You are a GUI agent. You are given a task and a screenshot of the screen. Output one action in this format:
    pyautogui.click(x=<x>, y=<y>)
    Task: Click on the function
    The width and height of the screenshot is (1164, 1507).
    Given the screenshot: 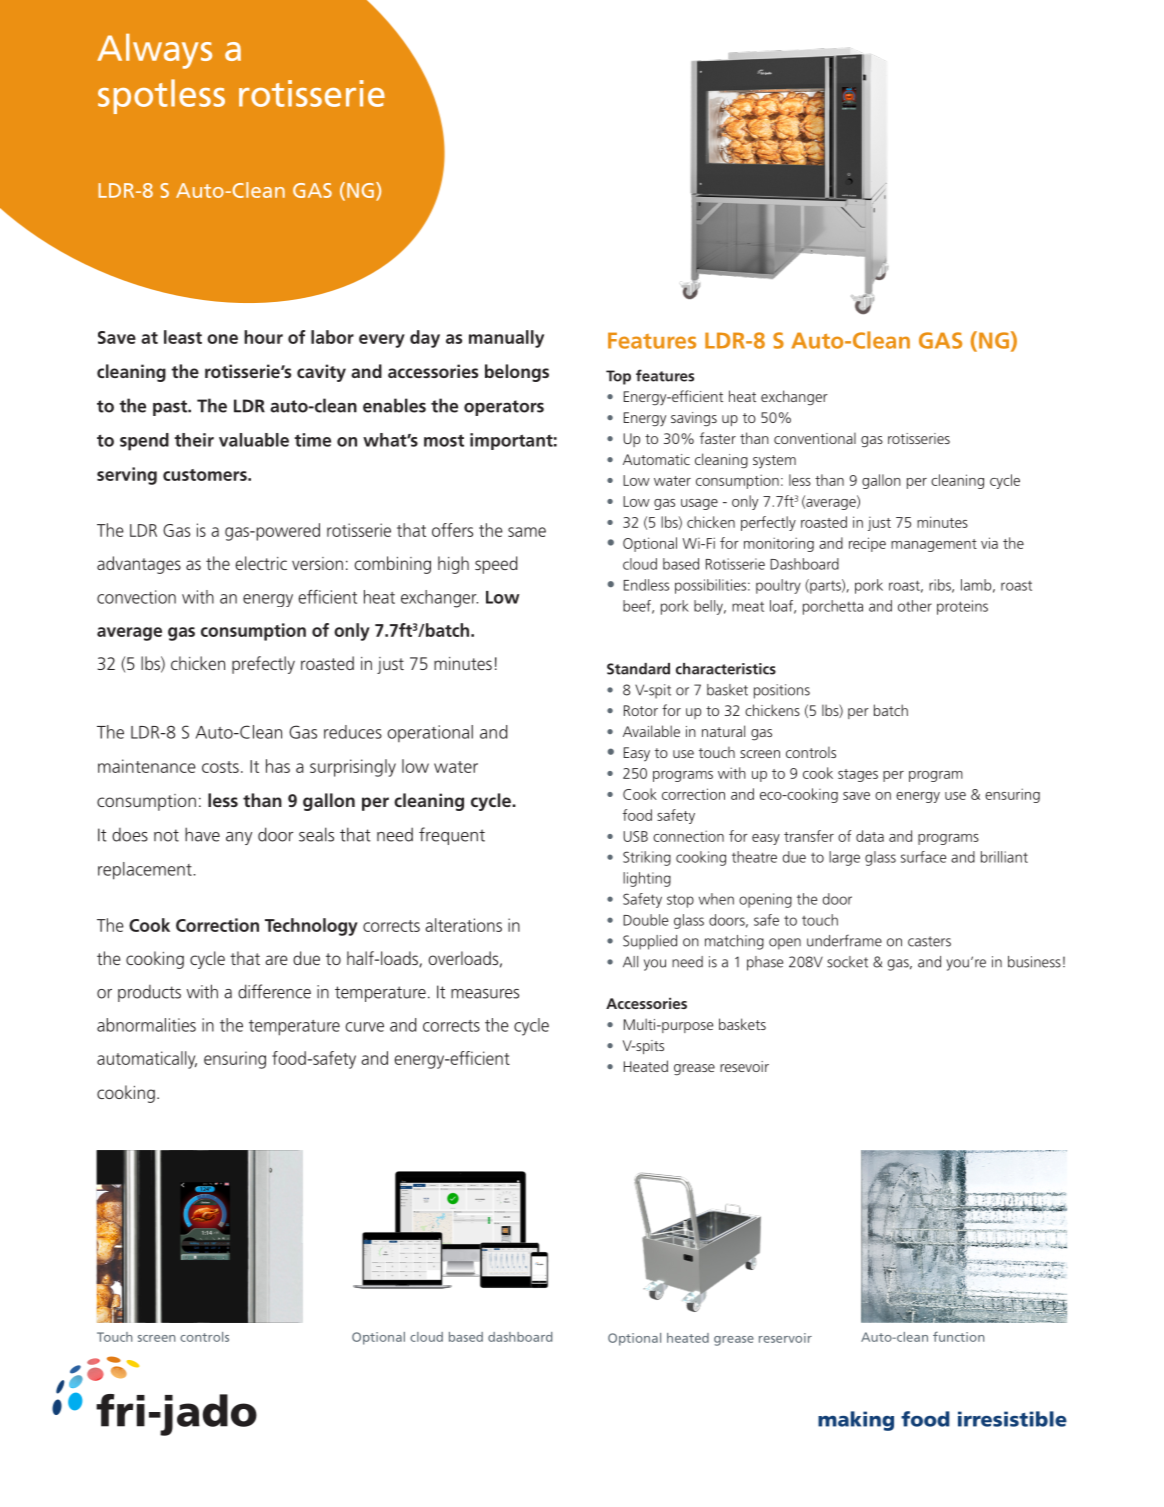 What is the action you would take?
    pyautogui.click(x=958, y=1336)
